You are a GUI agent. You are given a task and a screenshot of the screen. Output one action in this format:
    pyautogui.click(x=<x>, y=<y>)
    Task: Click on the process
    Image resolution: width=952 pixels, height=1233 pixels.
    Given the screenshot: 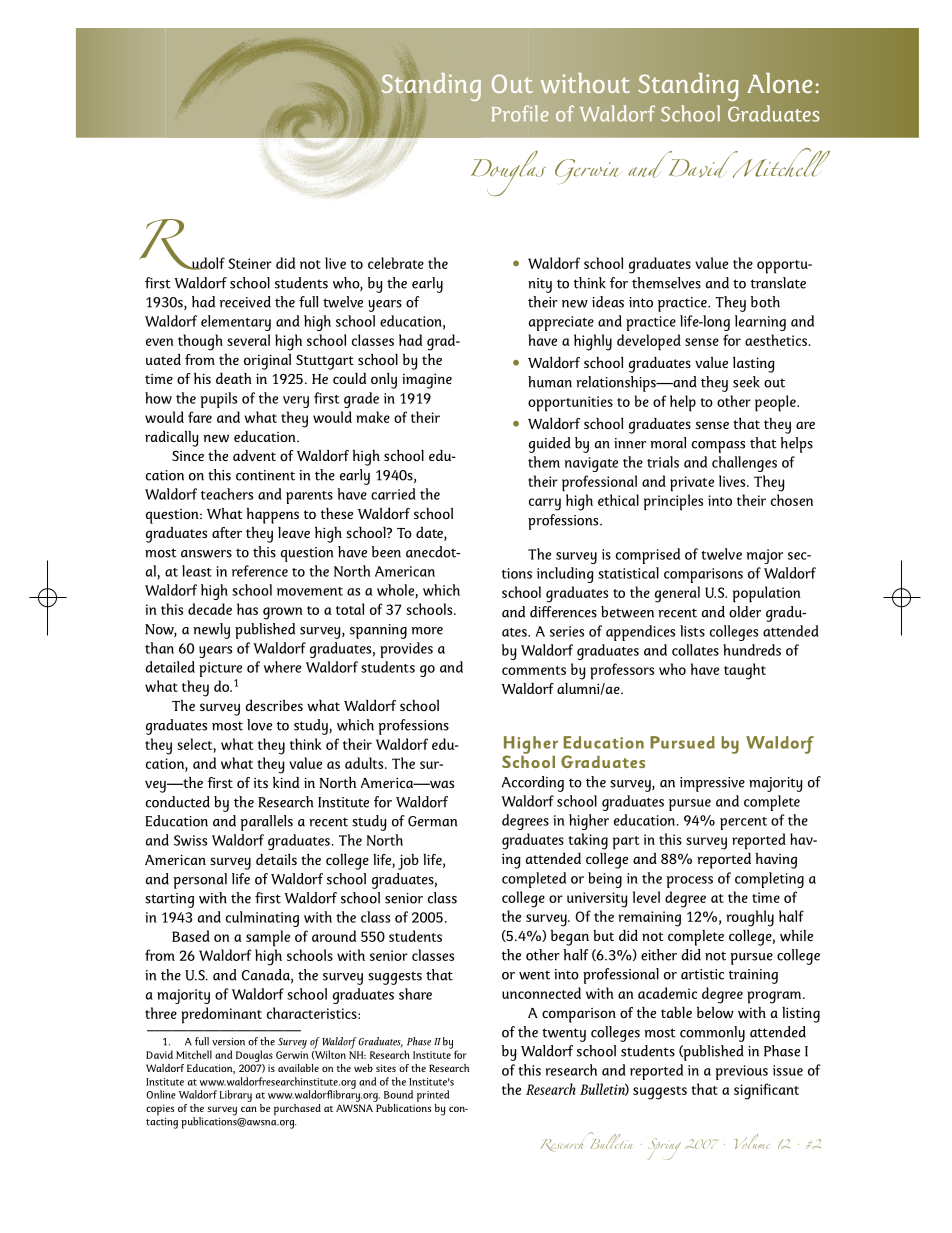 What is the action you would take?
    pyautogui.click(x=689, y=882)
